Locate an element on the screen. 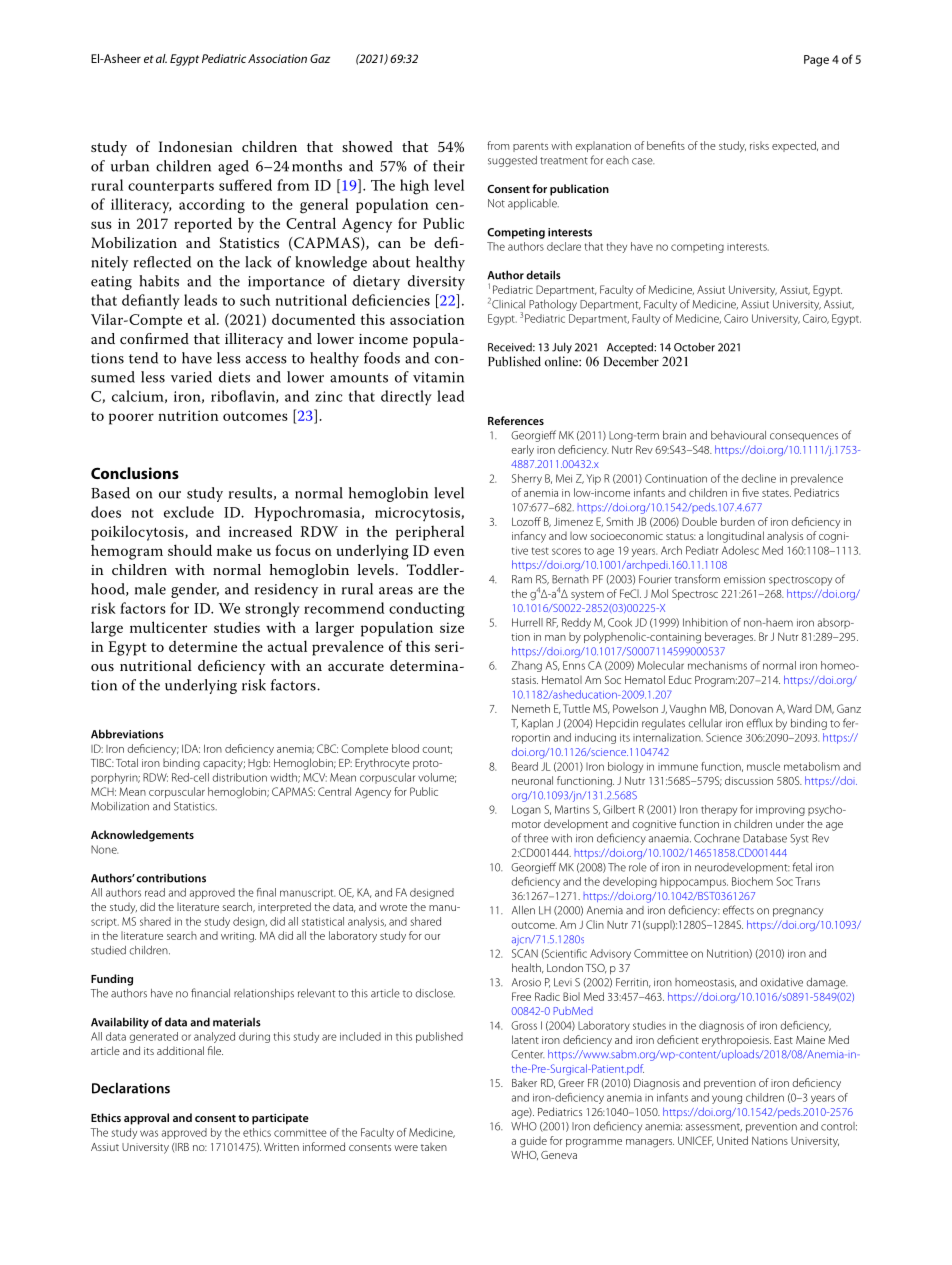 The width and height of the screenshot is (952, 1265). Indonesian is located at coordinates (195, 146).
